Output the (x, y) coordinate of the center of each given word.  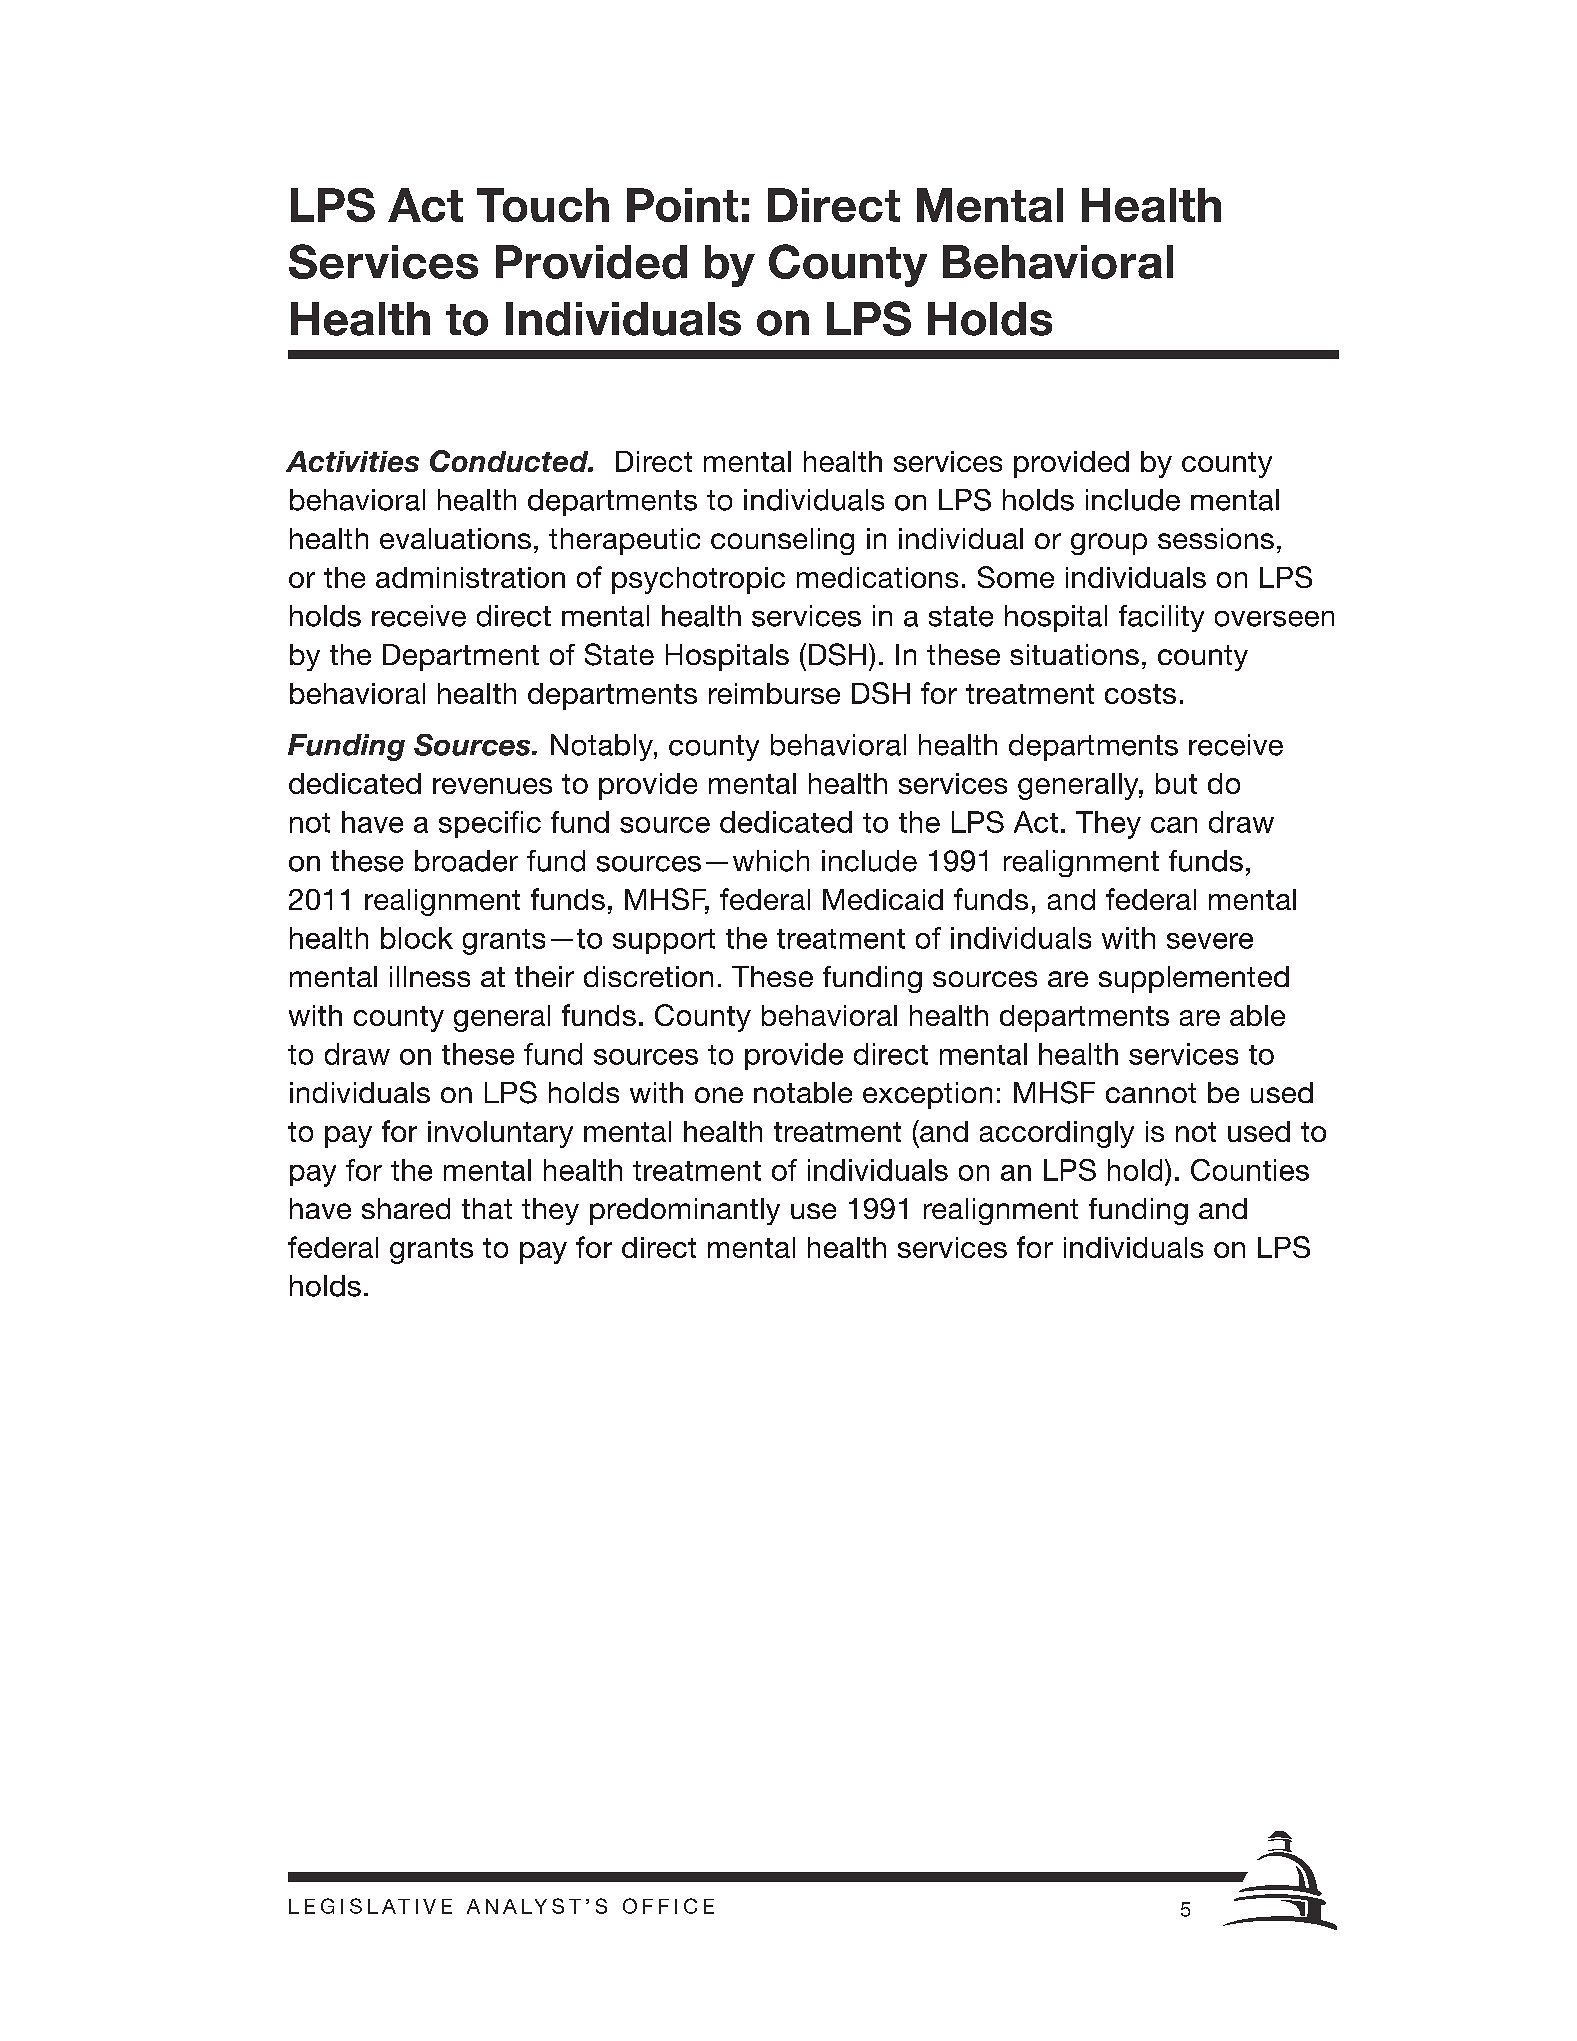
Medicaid (883, 899)
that (487, 1208)
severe (1210, 941)
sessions (1216, 538)
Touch (543, 205)
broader (466, 861)
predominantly (685, 1211)
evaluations (455, 538)
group (1109, 544)
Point (682, 205)
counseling (782, 541)
